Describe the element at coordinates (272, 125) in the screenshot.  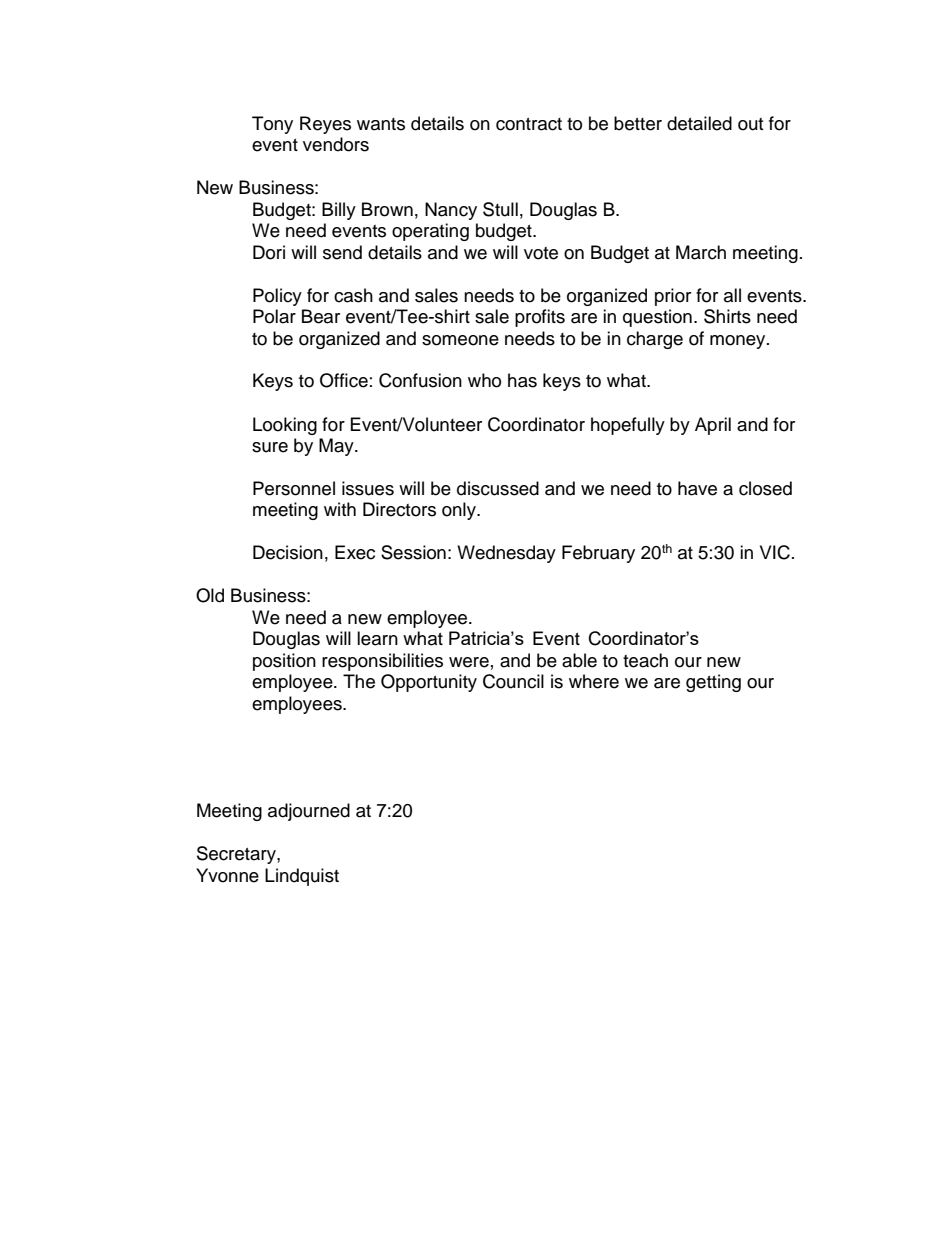
I see `Tony` at that location.
